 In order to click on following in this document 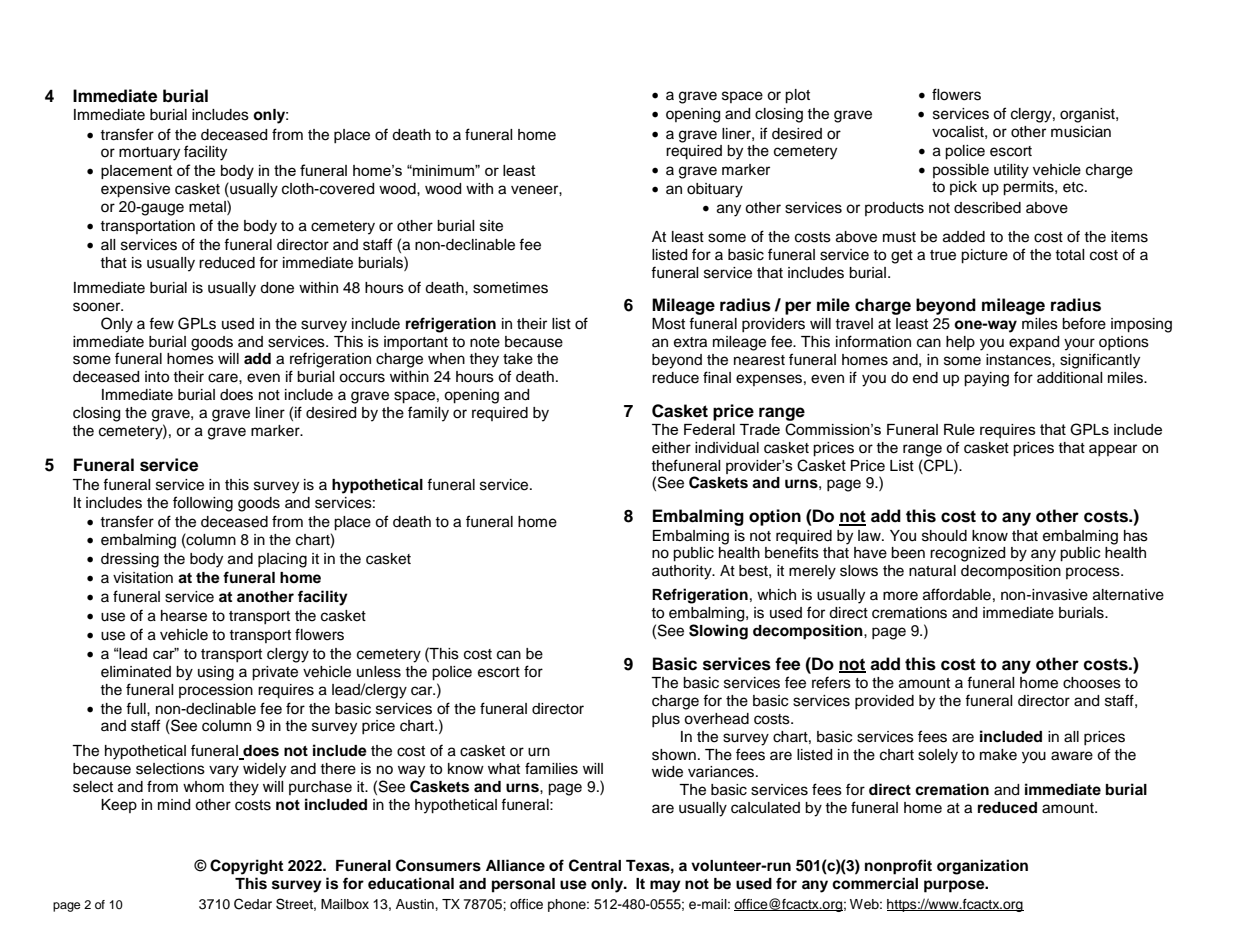, I will do `click(203, 504)`.
